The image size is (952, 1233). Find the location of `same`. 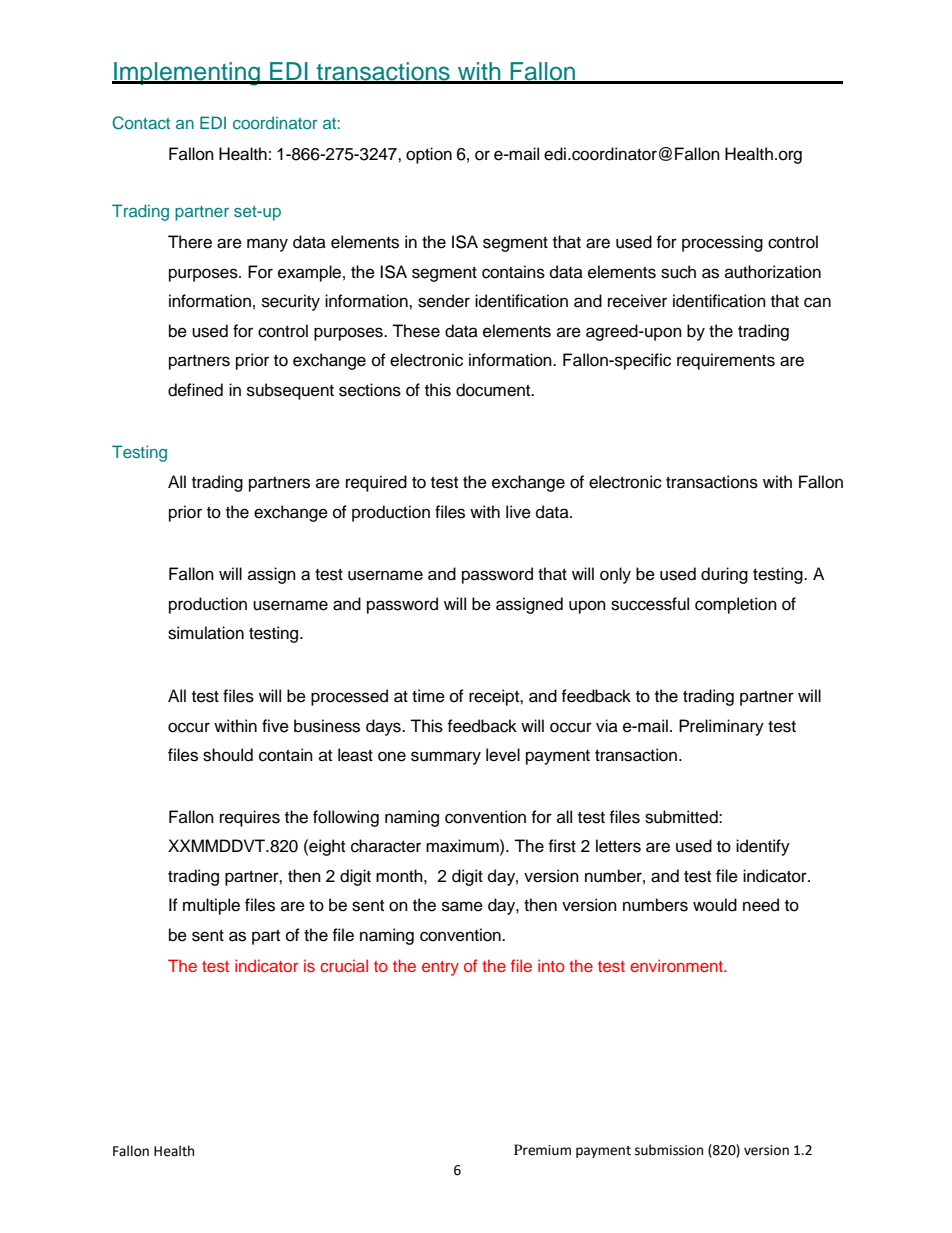

same is located at coordinates (462, 906).
